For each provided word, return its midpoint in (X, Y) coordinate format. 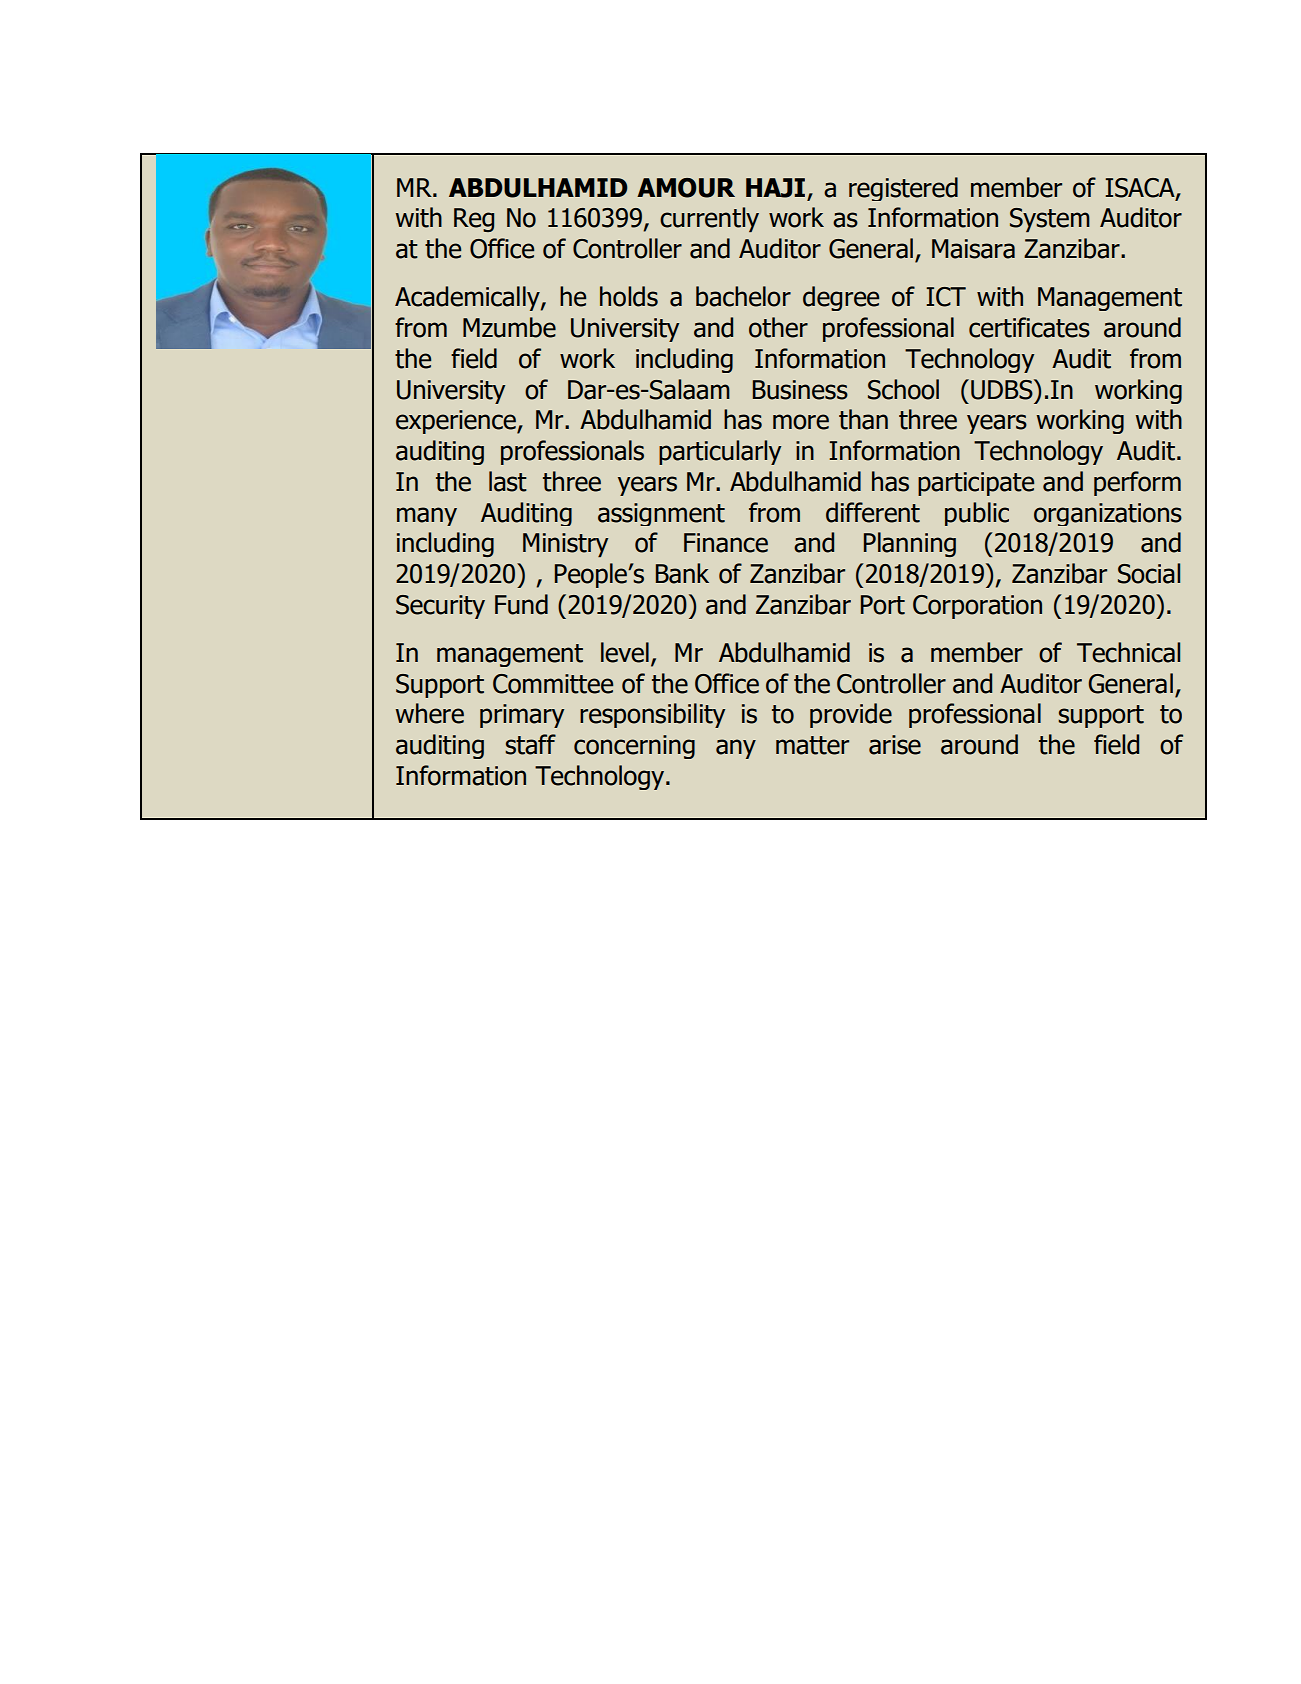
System (1050, 220)
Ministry (565, 545)
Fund (521, 604)
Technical (1128, 652)
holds (629, 296)
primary (522, 716)
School (903, 389)
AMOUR (686, 188)
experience (457, 422)
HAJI (775, 188)
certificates (1029, 327)
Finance (726, 543)
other (778, 327)
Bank (682, 573)
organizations (1108, 514)
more (801, 422)
